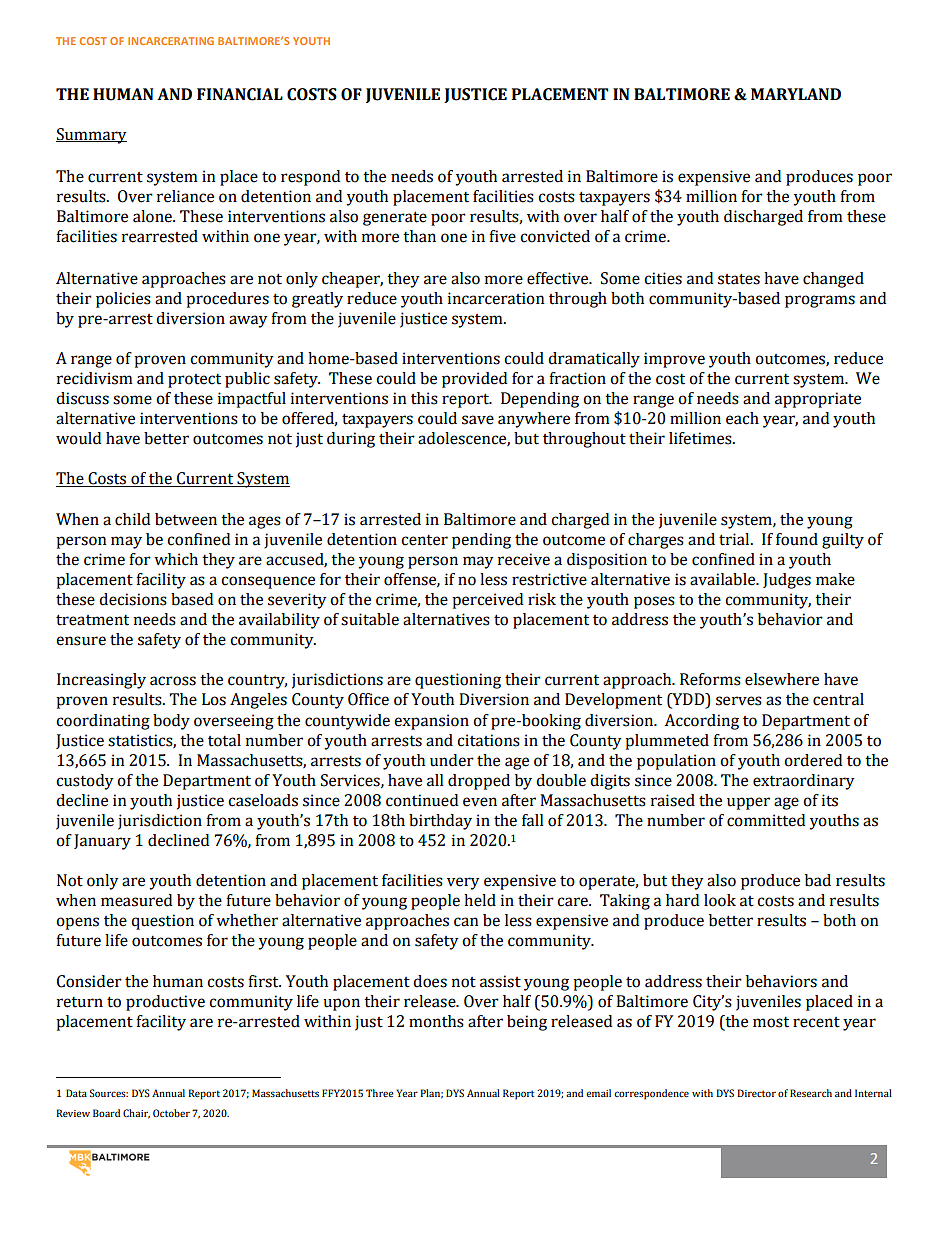 The image size is (952, 1233). Describe the element at coordinates (787, 581) in the document. I see `Judges` at that location.
